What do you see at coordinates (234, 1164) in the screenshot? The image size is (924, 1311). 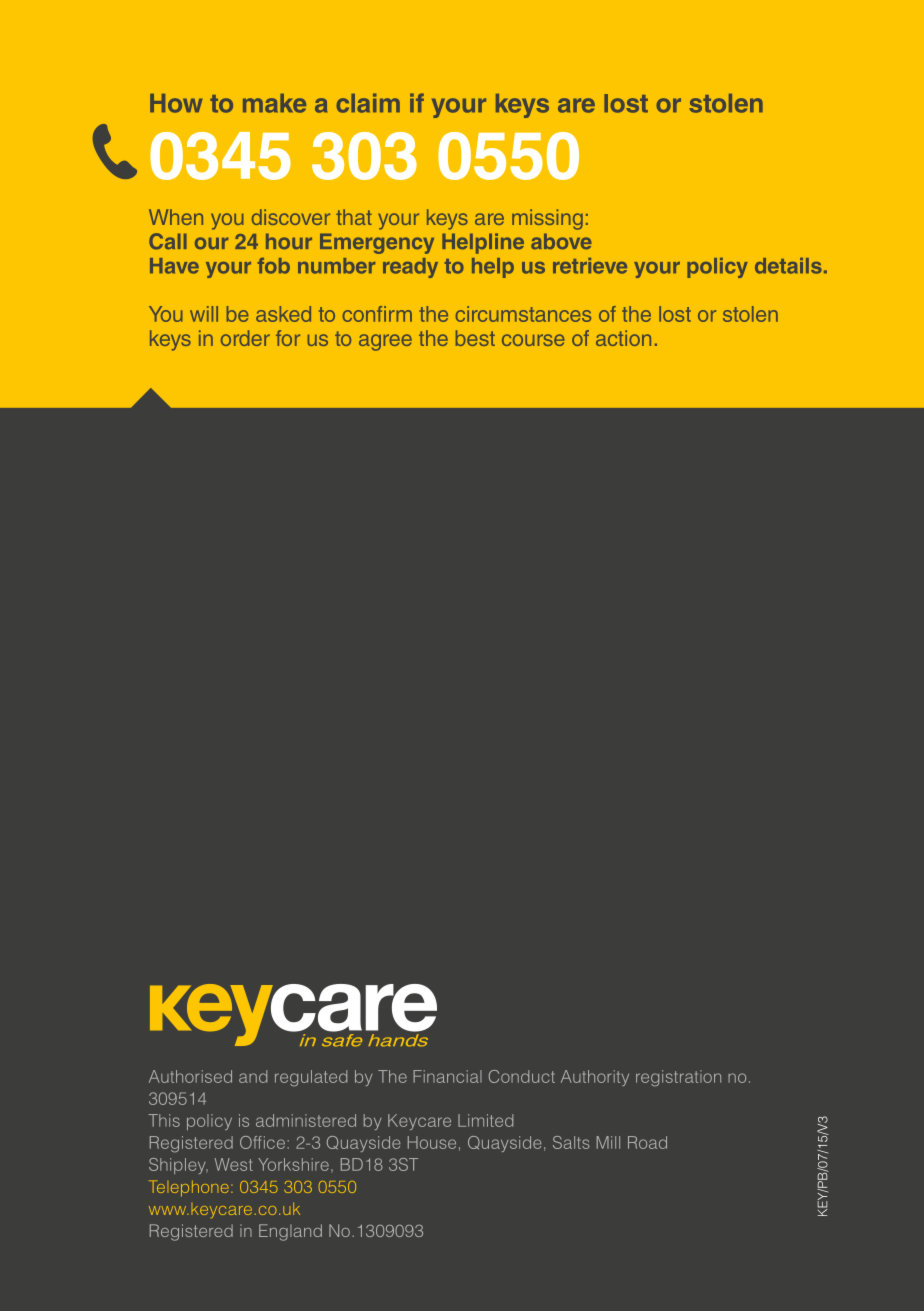 I see `West` at bounding box center [234, 1164].
